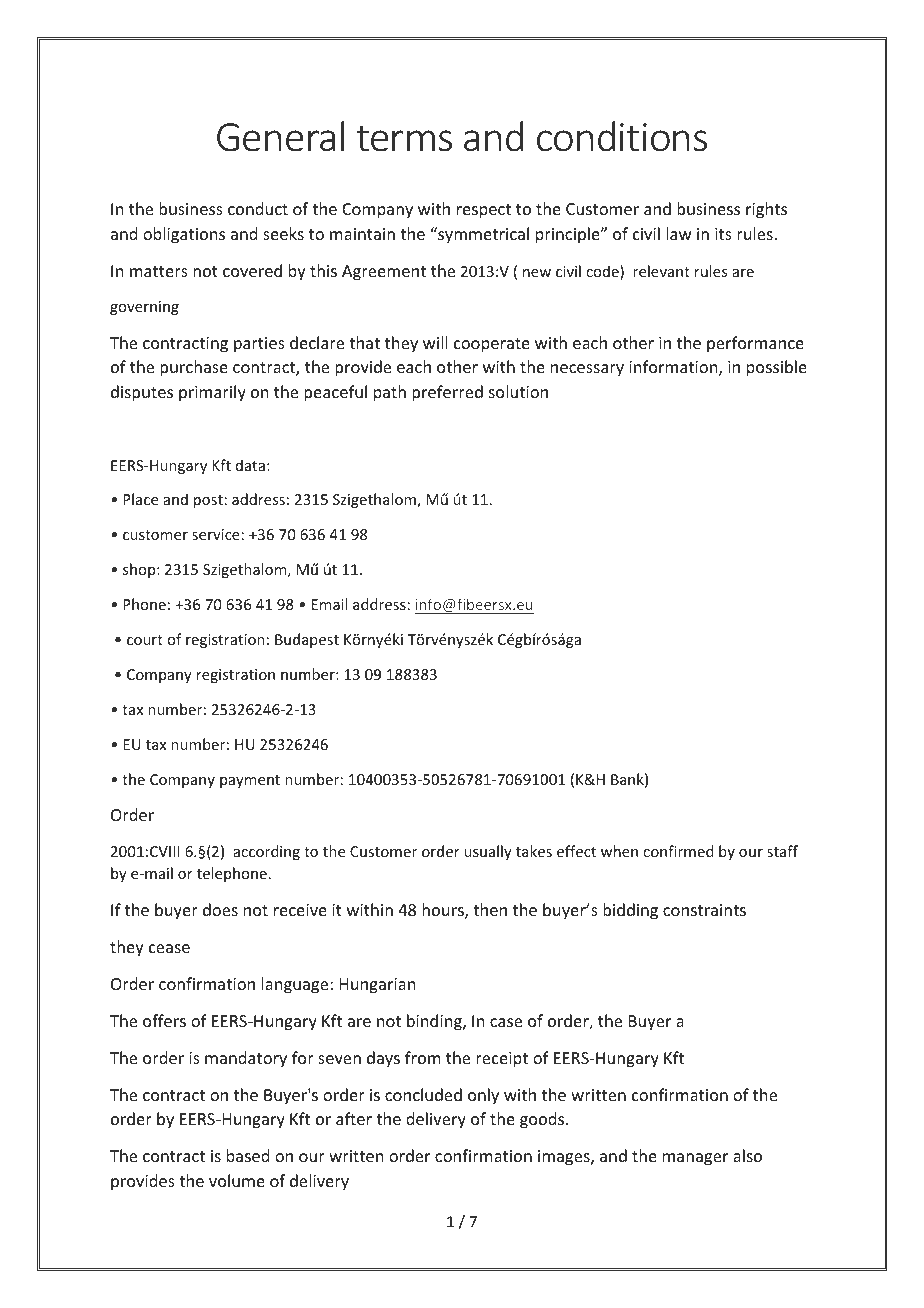 The width and height of the page is (924, 1308). Describe the element at coordinates (483, 1096) in the page. I see `only` at that location.
